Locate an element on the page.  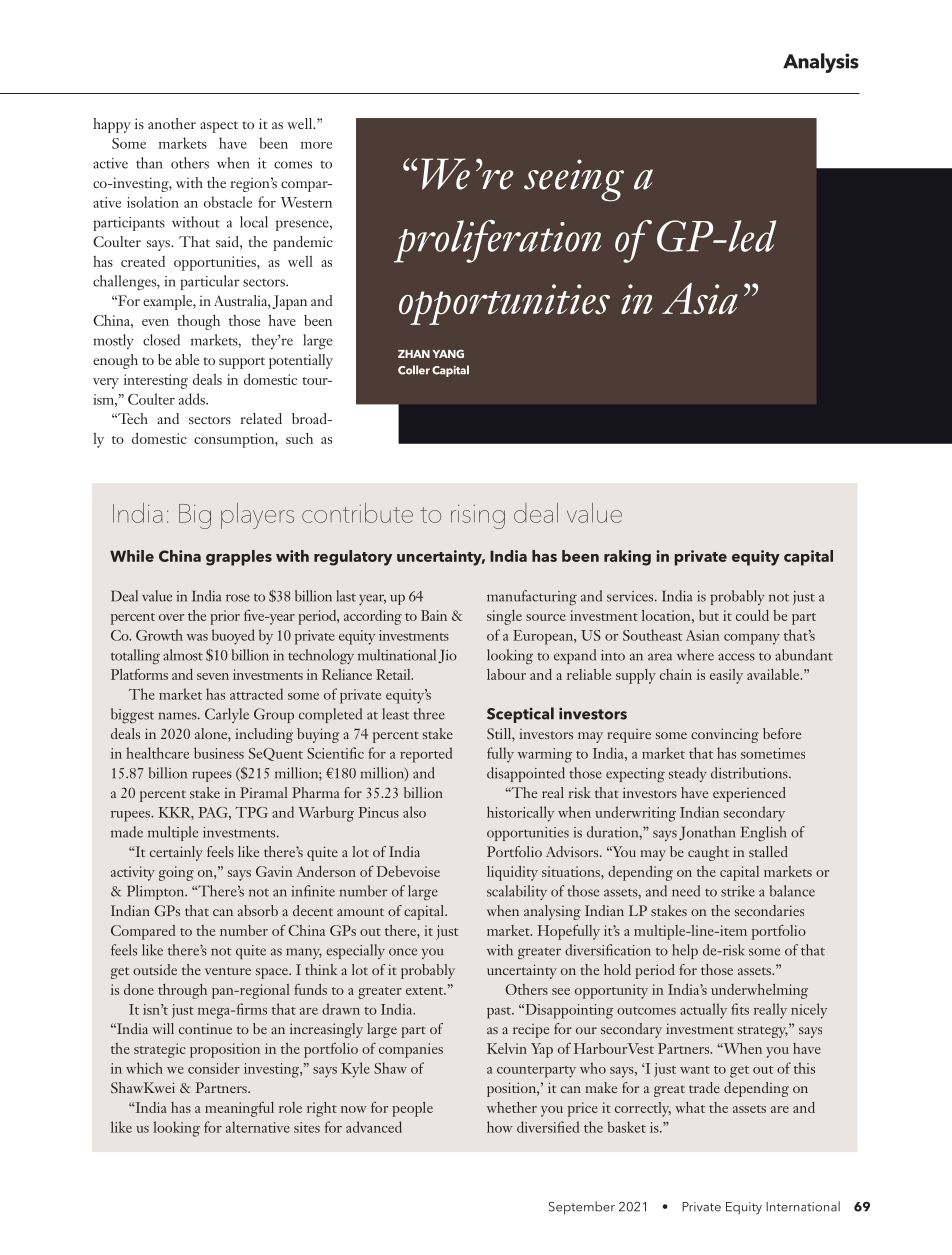
meaningful is located at coordinates (239, 1109).
